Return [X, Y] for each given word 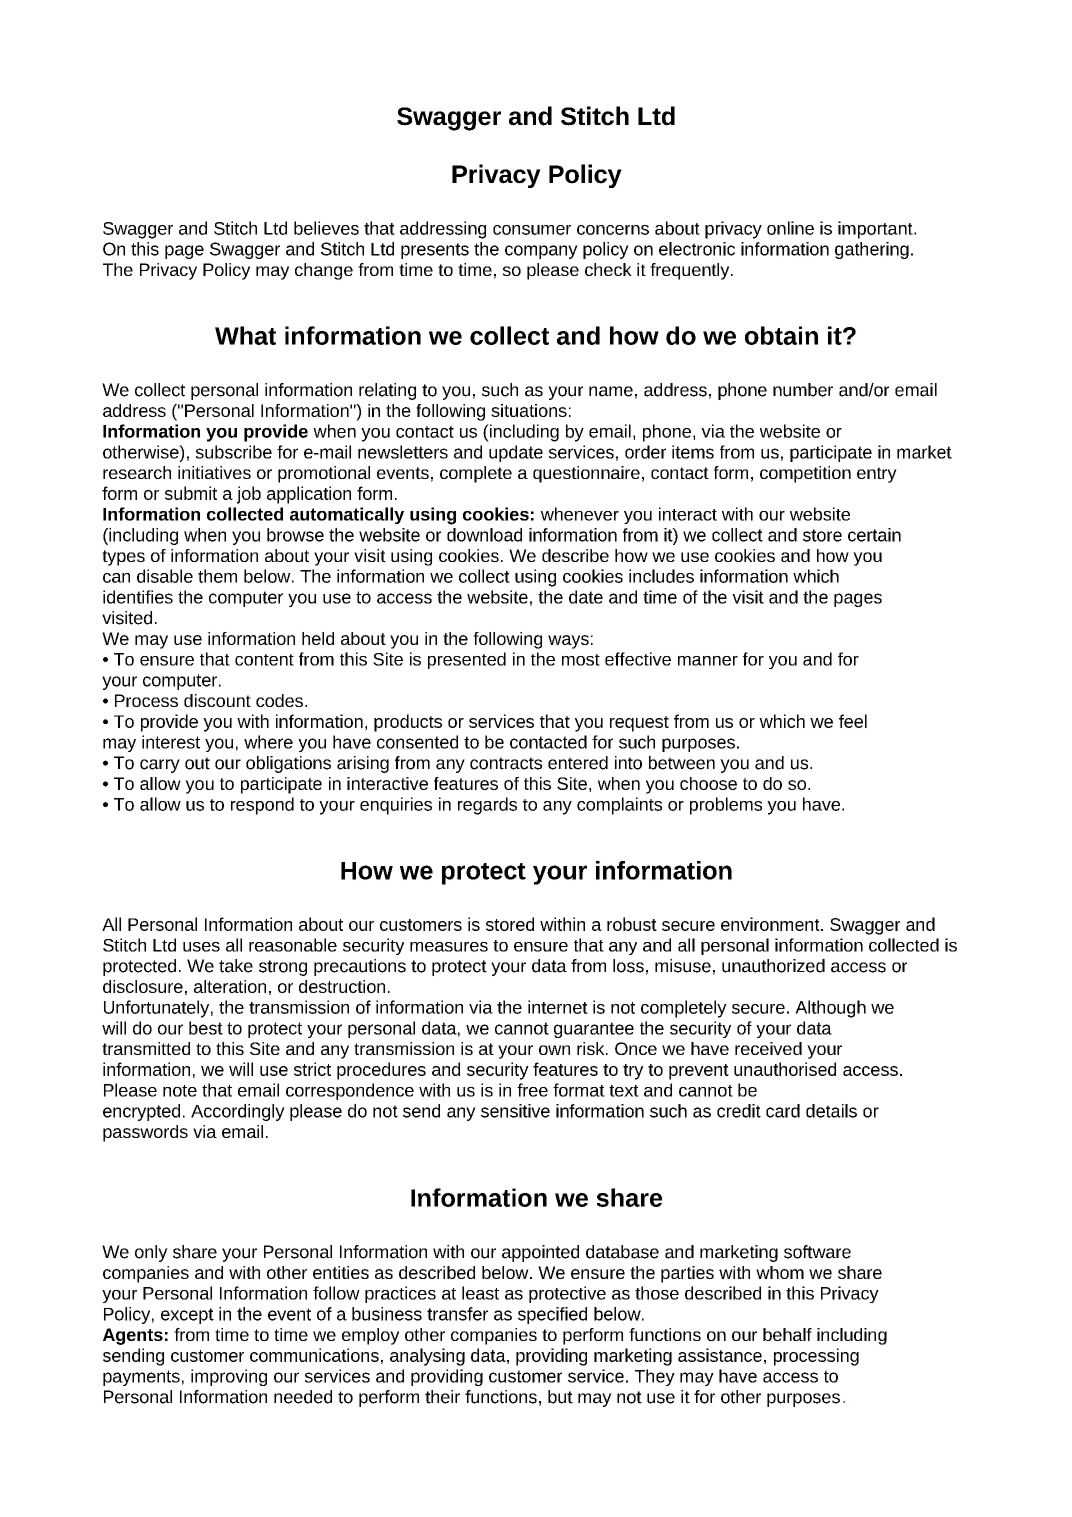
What [245, 335]
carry [160, 766]
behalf [787, 1334]
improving [229, 1377]
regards [487, 806]
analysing [427, 1357]
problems [726, 806]
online [790, 228]
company [541, 252]
